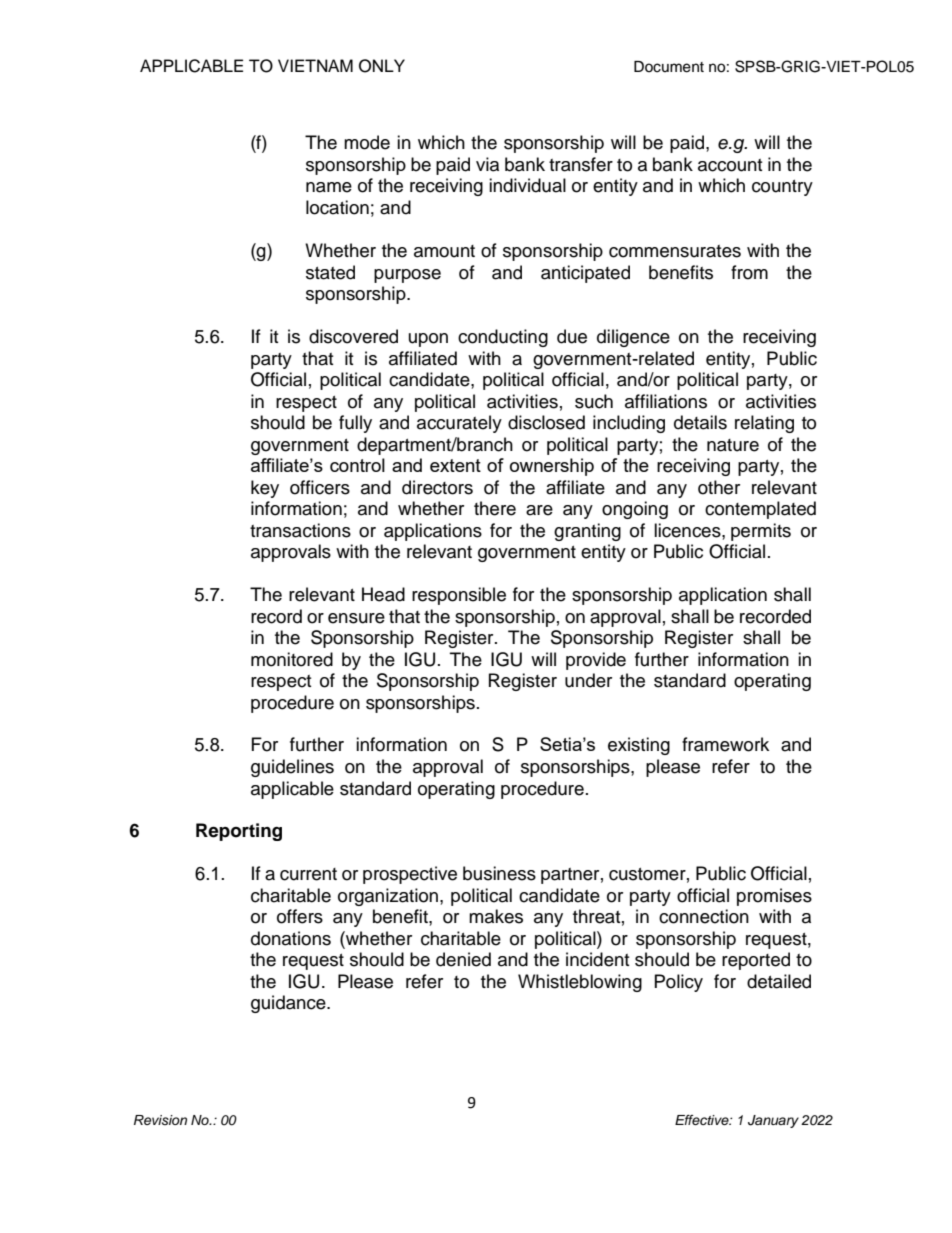 Image resolution: width=952 pixels, height=1233 pixels. I want to click on framework, so click(725, 744).
